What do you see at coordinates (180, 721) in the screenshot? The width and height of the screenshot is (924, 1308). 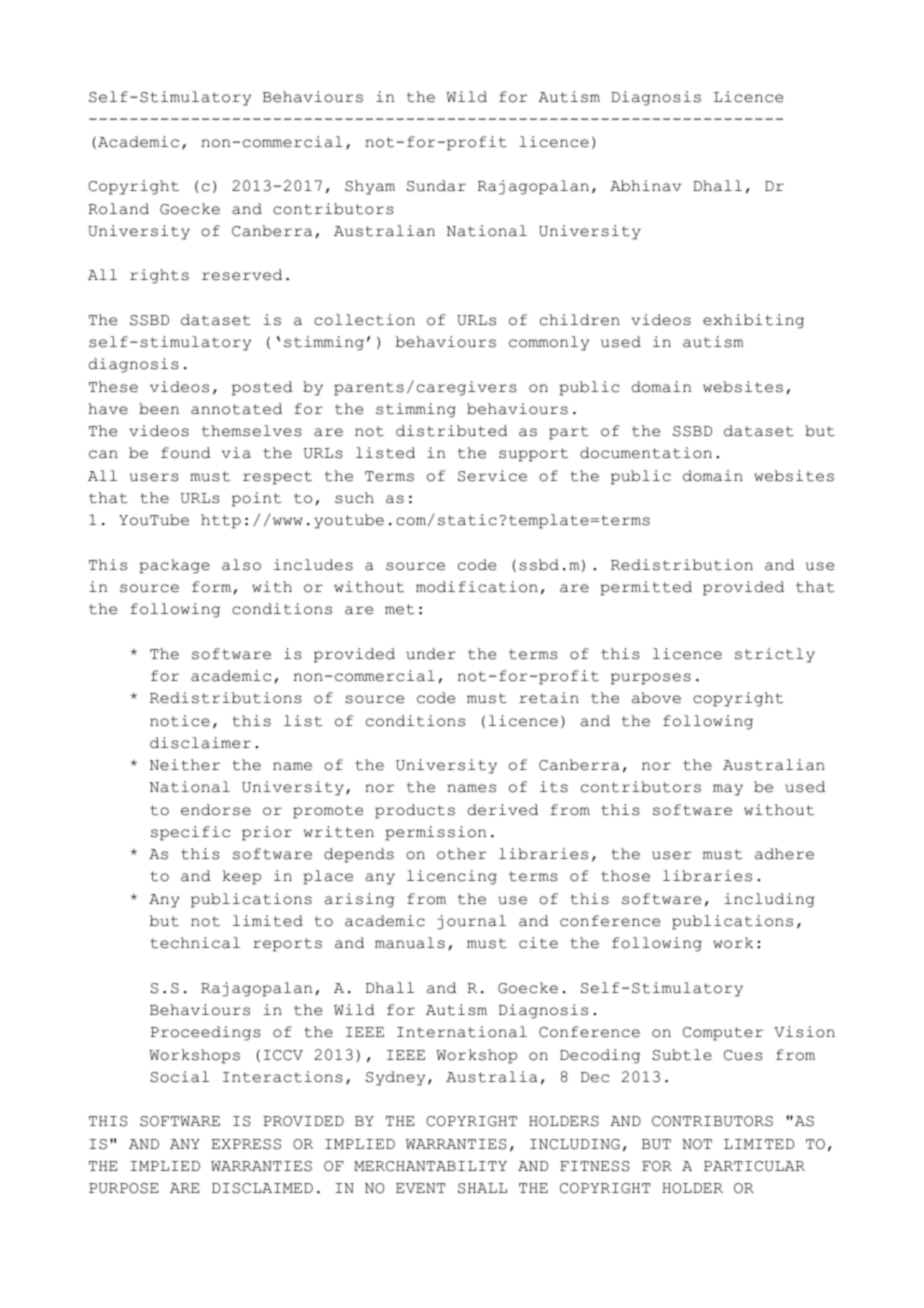 I see `notice` at bounding box center [180, 721].
